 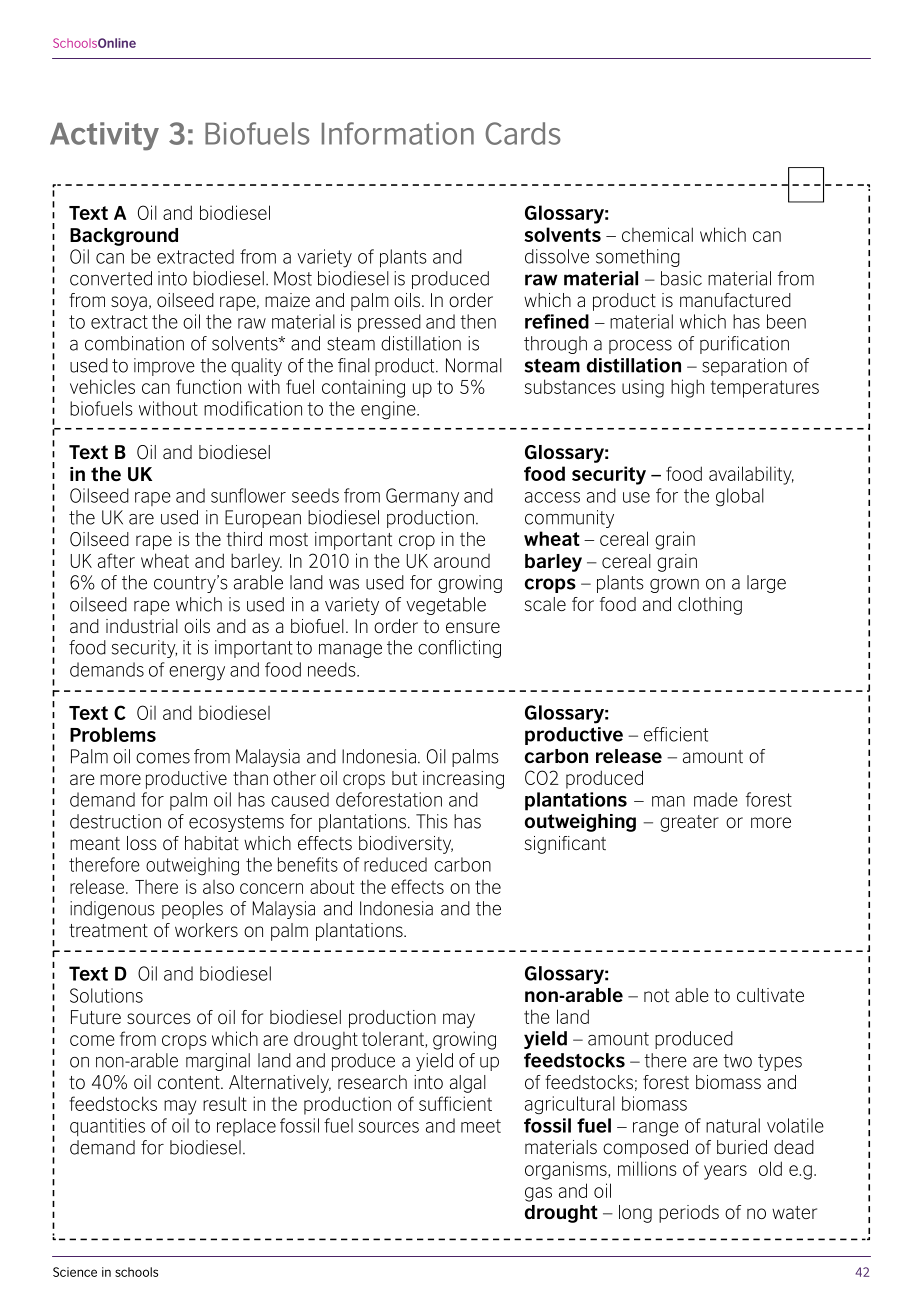 What do you see at coordinates (398, 133) in the screenshot?
I see `Information` at bounding box center [398, 133].
